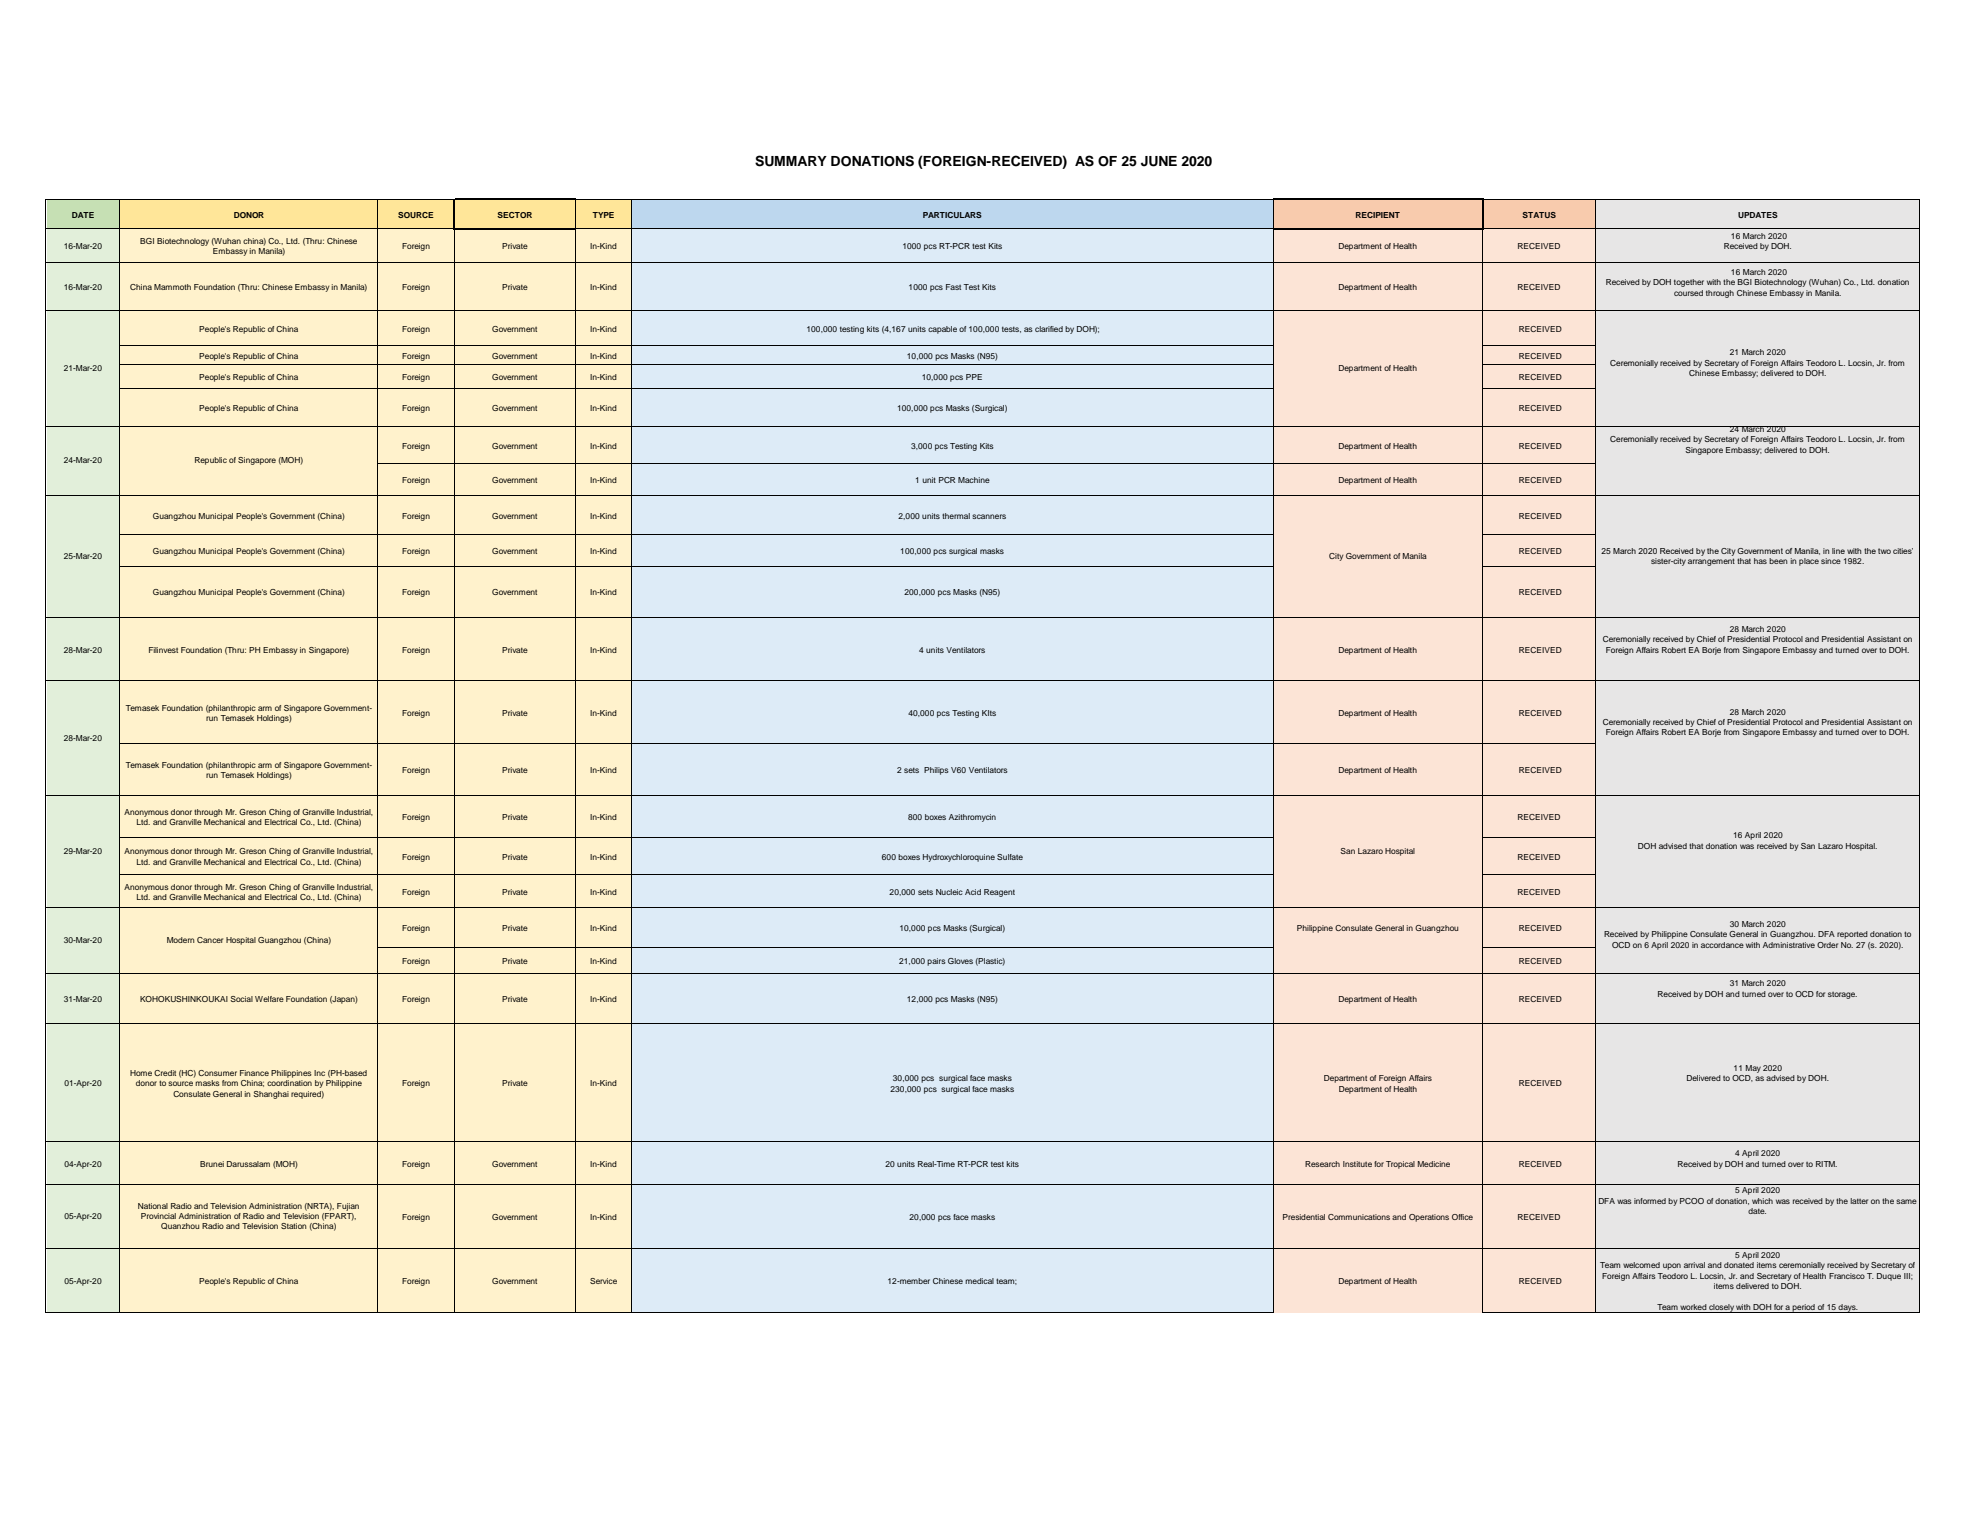  What do you see at coordinates (514, 215) in the page?
I see `SECTOR` at bounding box center [514, 215].
